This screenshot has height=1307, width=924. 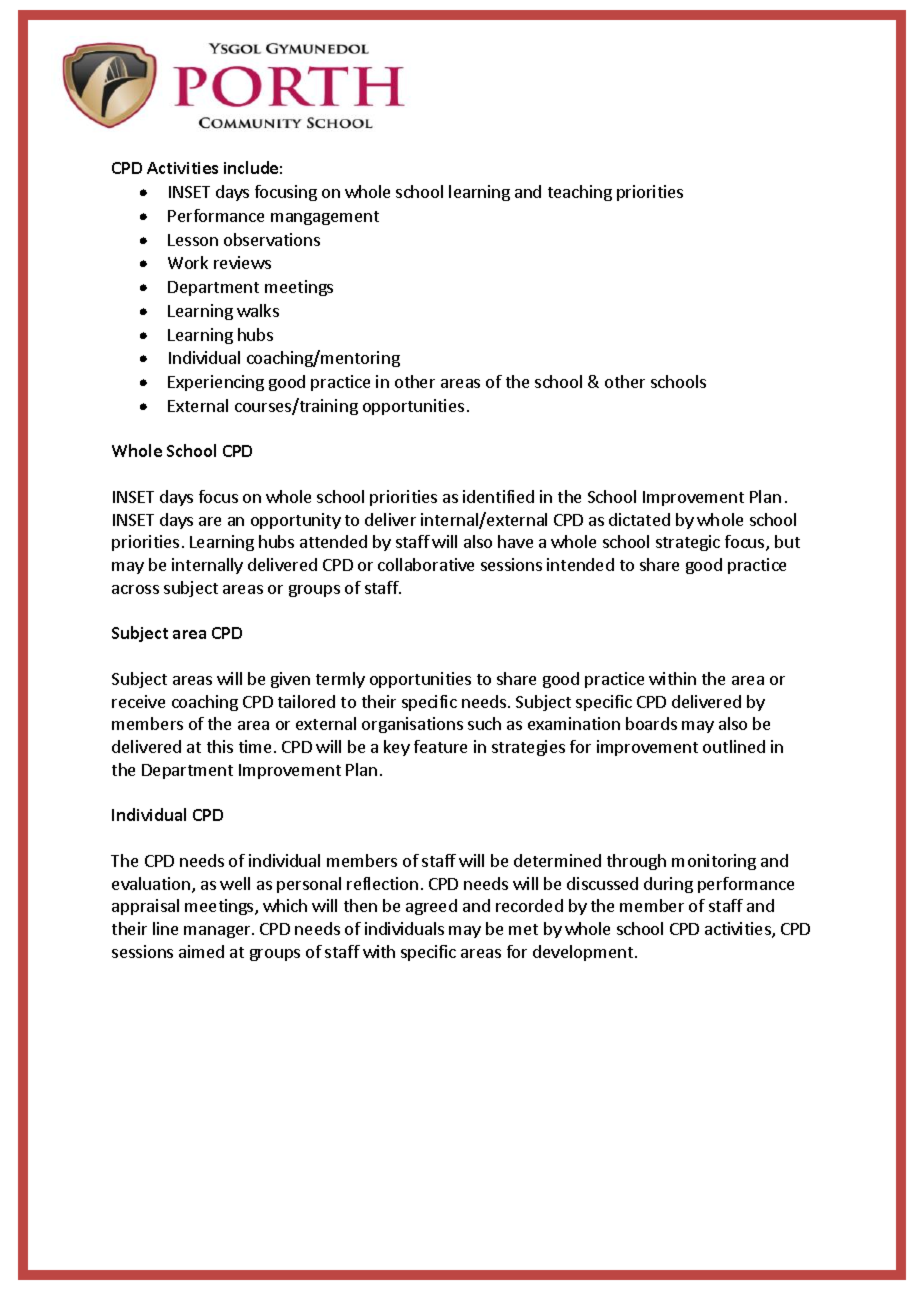 What do you see at coordinates (440, 746) in the screenshot?
I see `feature` at bounding box center [440, 746].
